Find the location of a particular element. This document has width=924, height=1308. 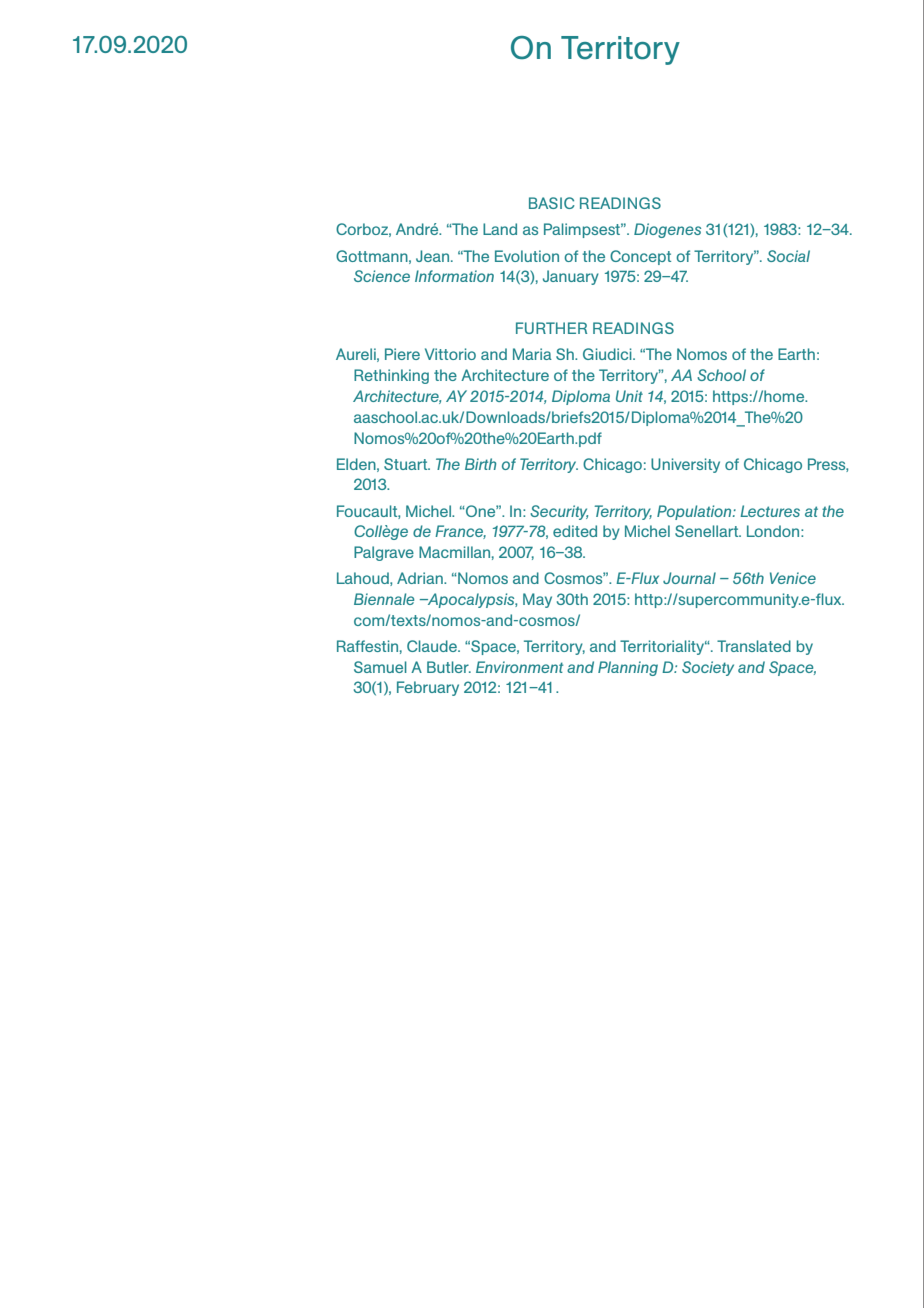

Jean is located at coordinates (434, 256).
